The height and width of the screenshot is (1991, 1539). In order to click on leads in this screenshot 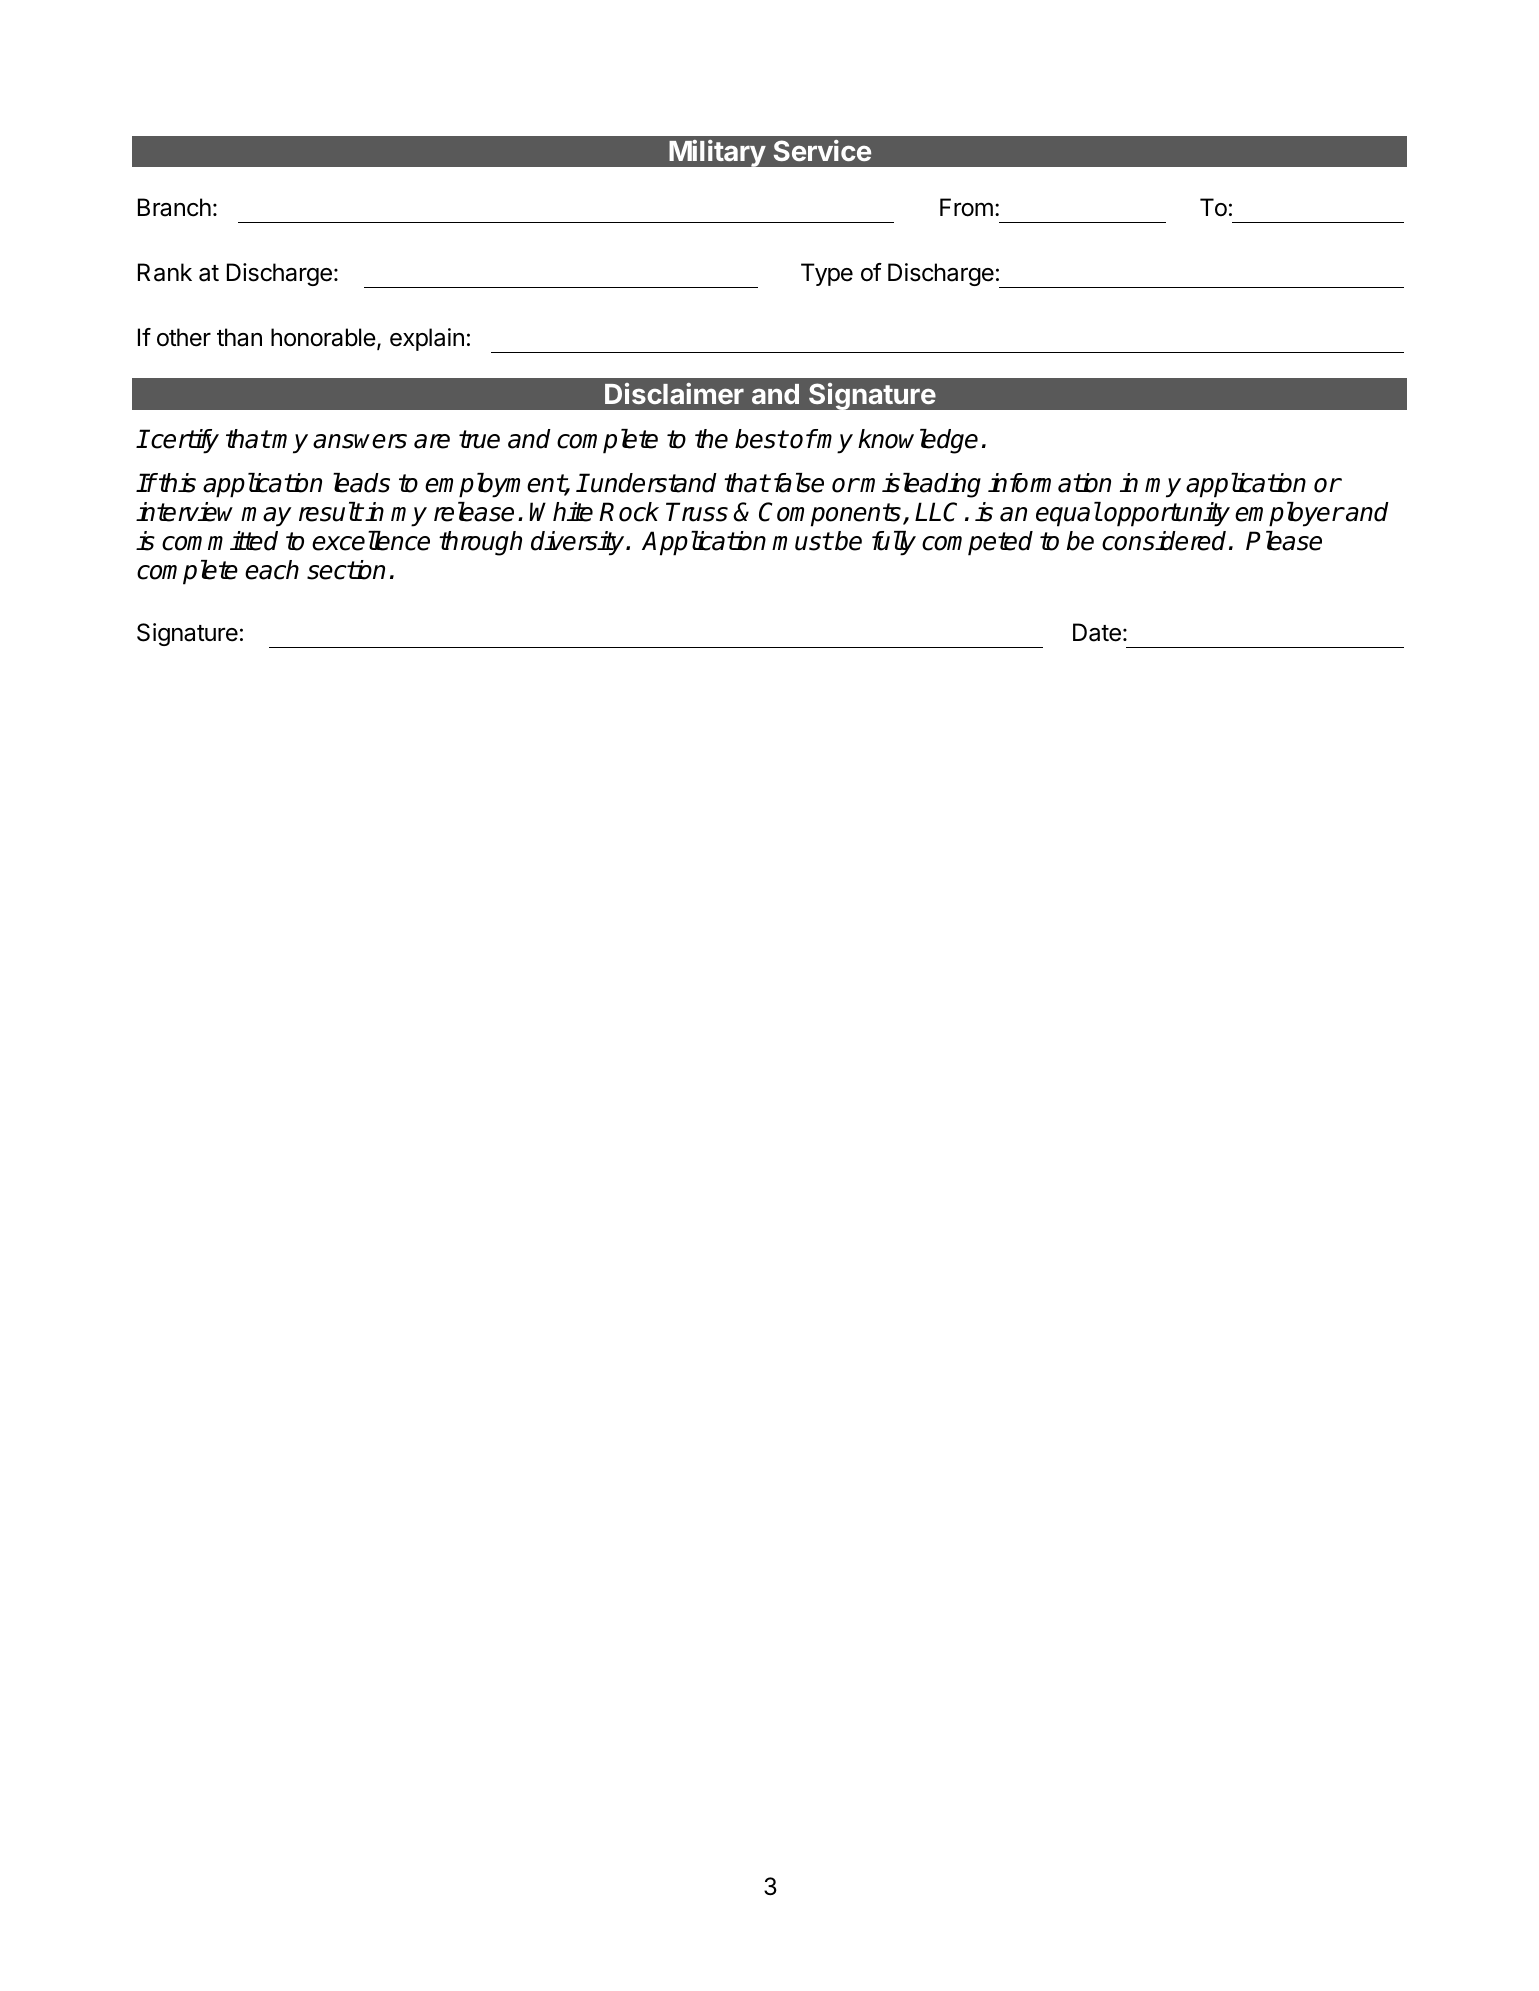, I will do `click(361, 483)`.
